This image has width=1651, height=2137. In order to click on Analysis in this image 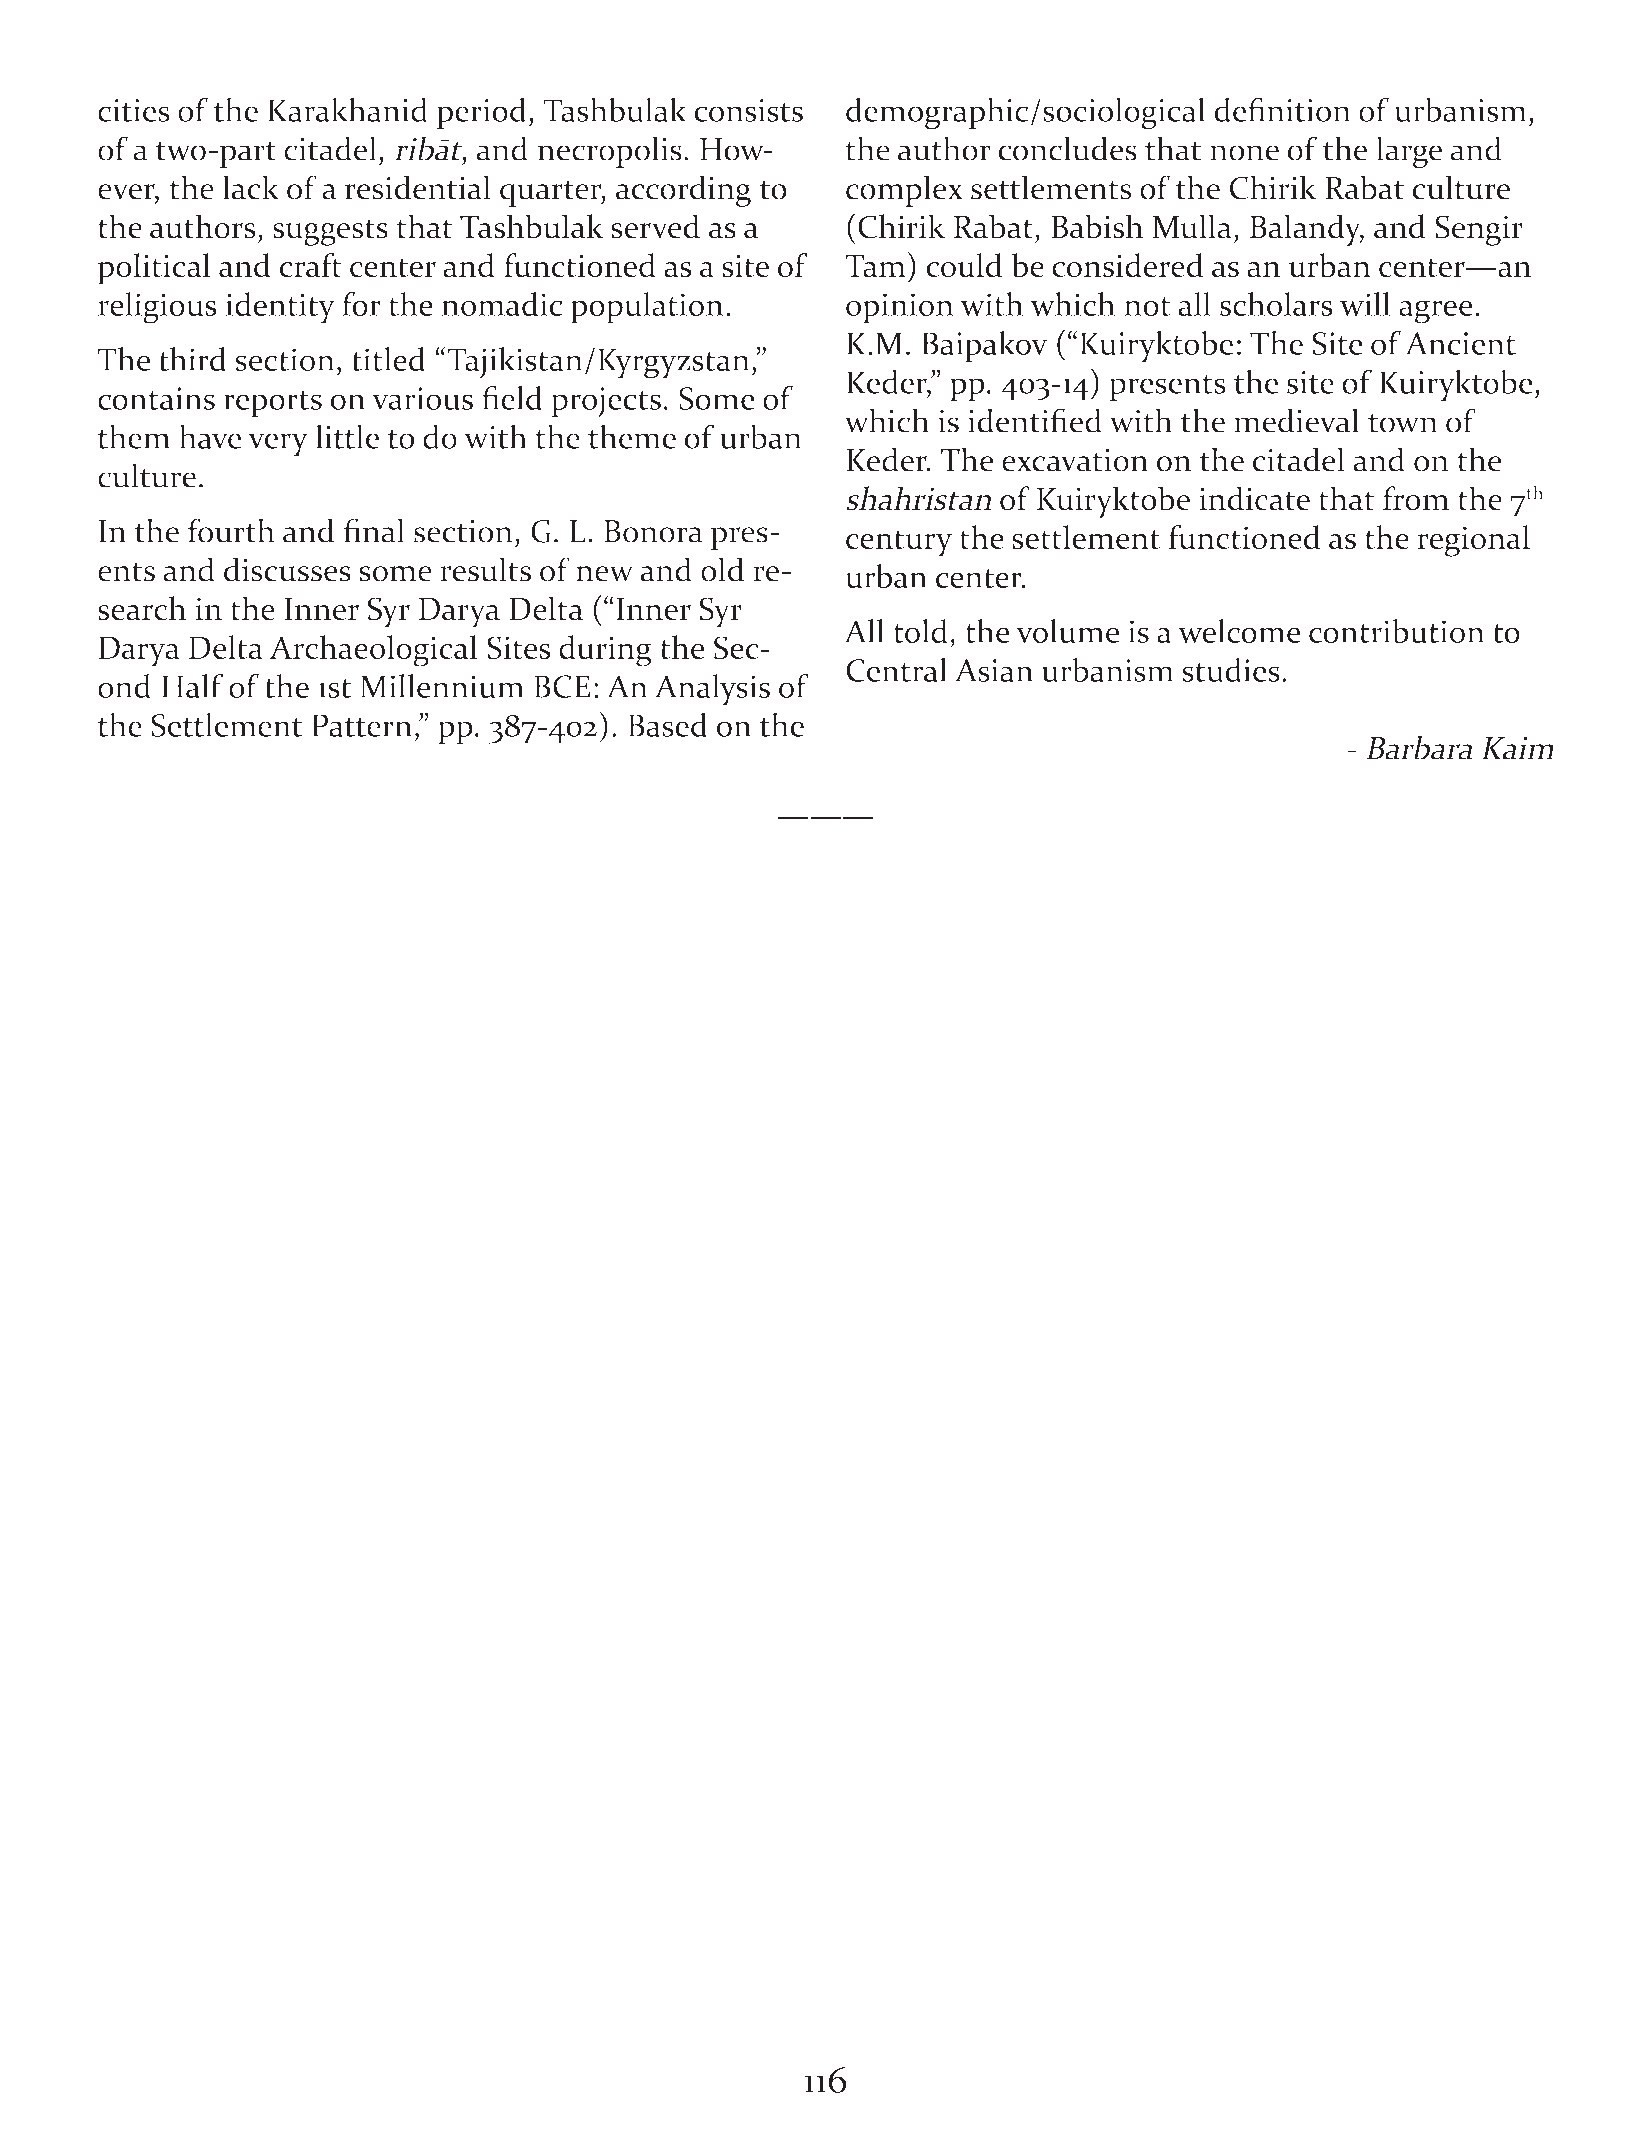, I will do `click(712, 690)`.
